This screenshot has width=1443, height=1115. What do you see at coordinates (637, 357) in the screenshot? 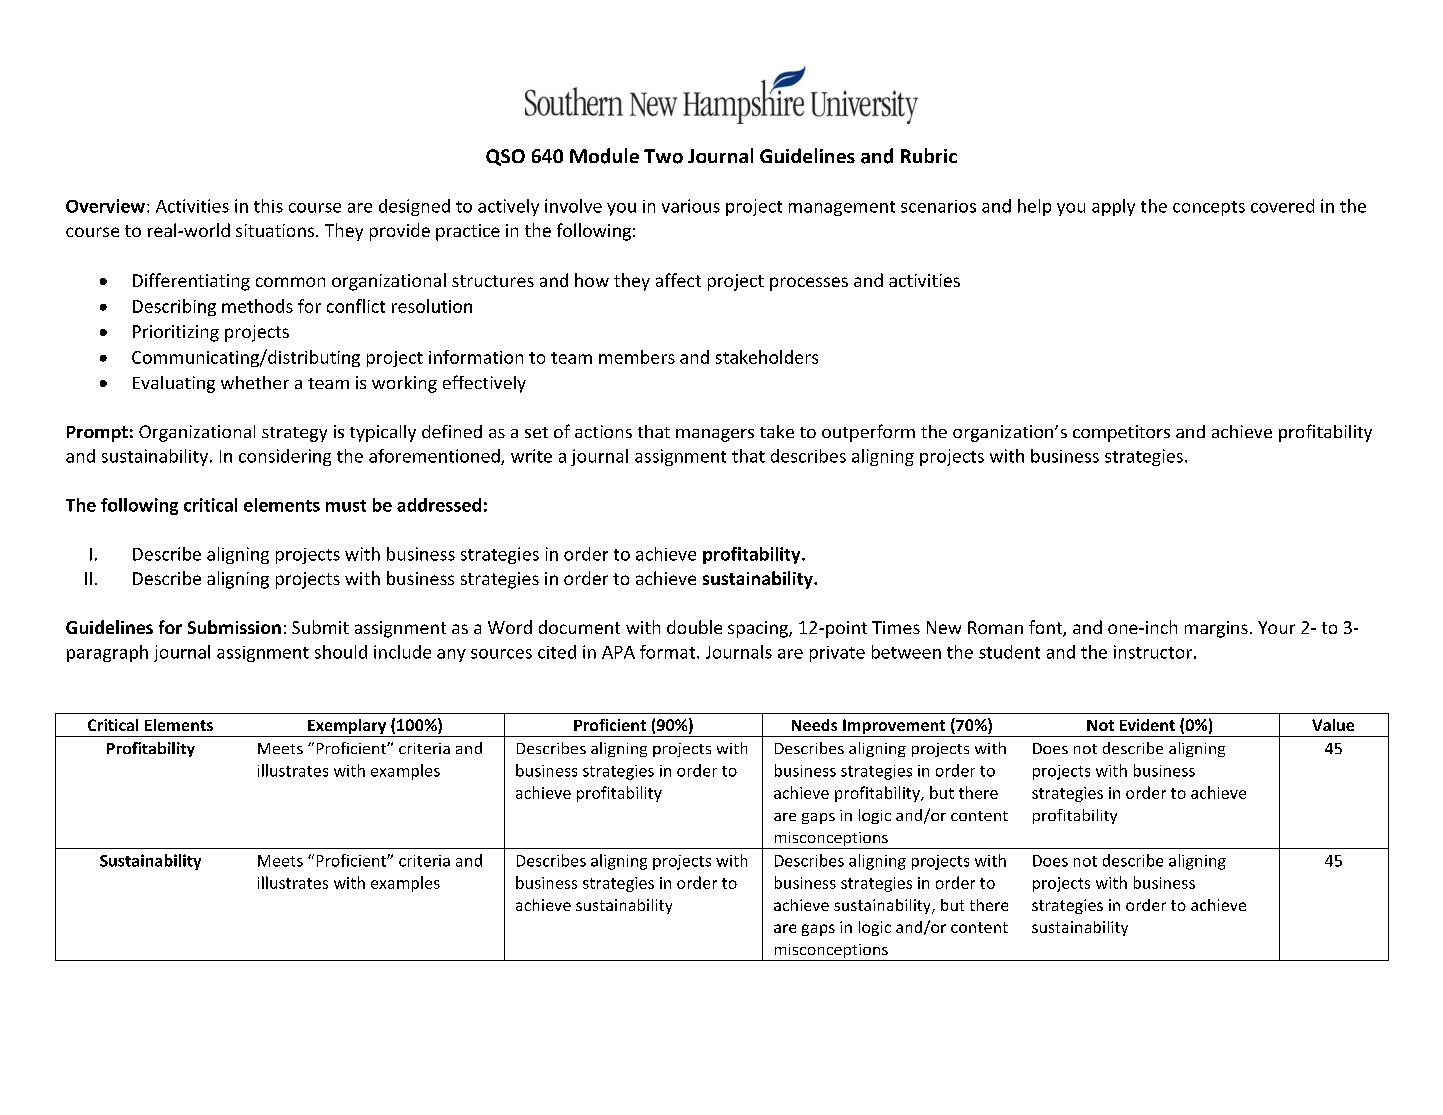
I see `members` at bounding box center [637, 357].
